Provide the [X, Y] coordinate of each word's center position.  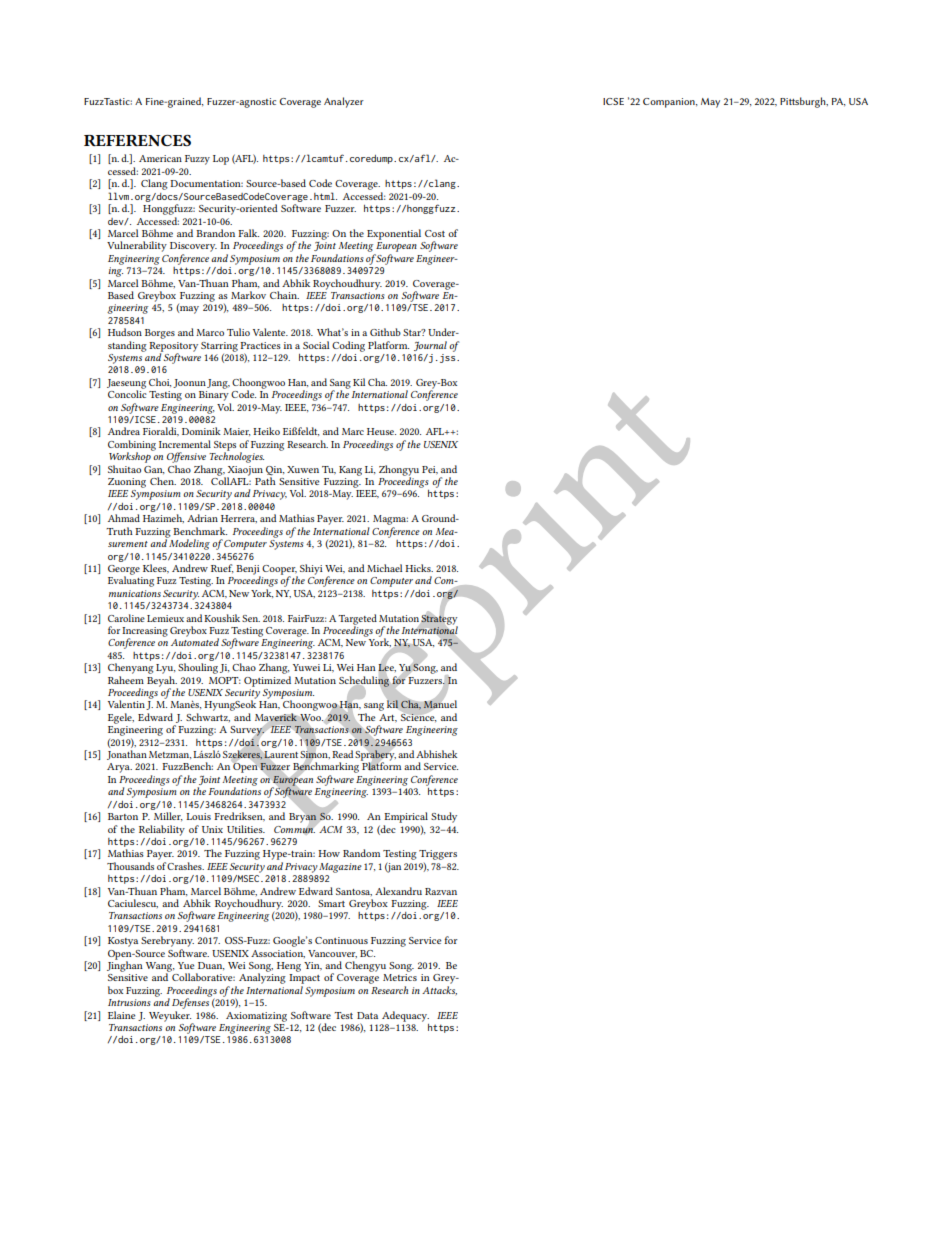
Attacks [439, 991]
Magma [390, 520]
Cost [435, 233]
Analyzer [344, 102]
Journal [430, 346]
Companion [670, 103]
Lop [221, 160]
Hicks [419, 568]
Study [444, 817]
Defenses [191, 1002]
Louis [198, 816]
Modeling [189, 543]
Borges [160, 334]
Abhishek [436, 754]
